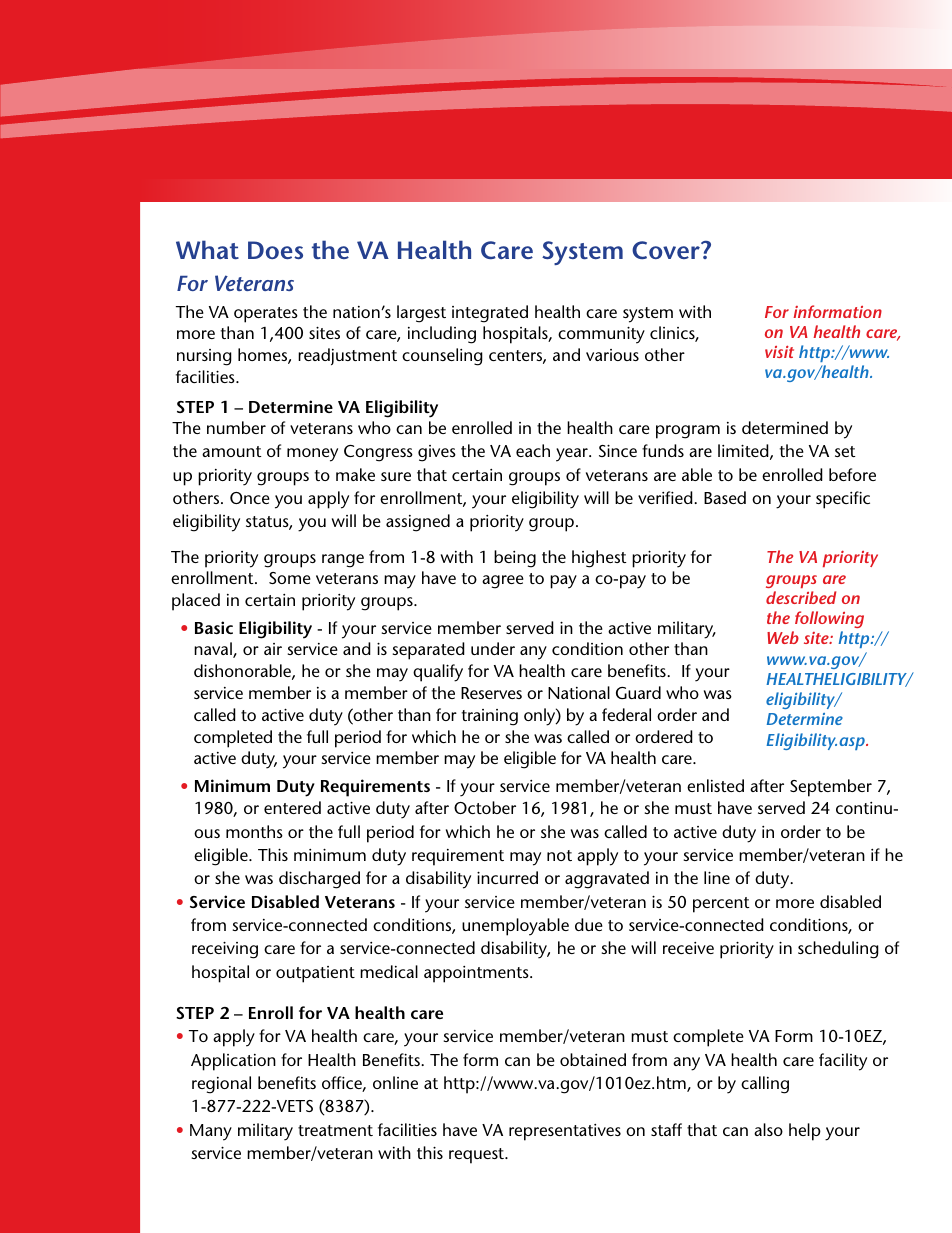  I want to click on integrated, so click(490, 314).
